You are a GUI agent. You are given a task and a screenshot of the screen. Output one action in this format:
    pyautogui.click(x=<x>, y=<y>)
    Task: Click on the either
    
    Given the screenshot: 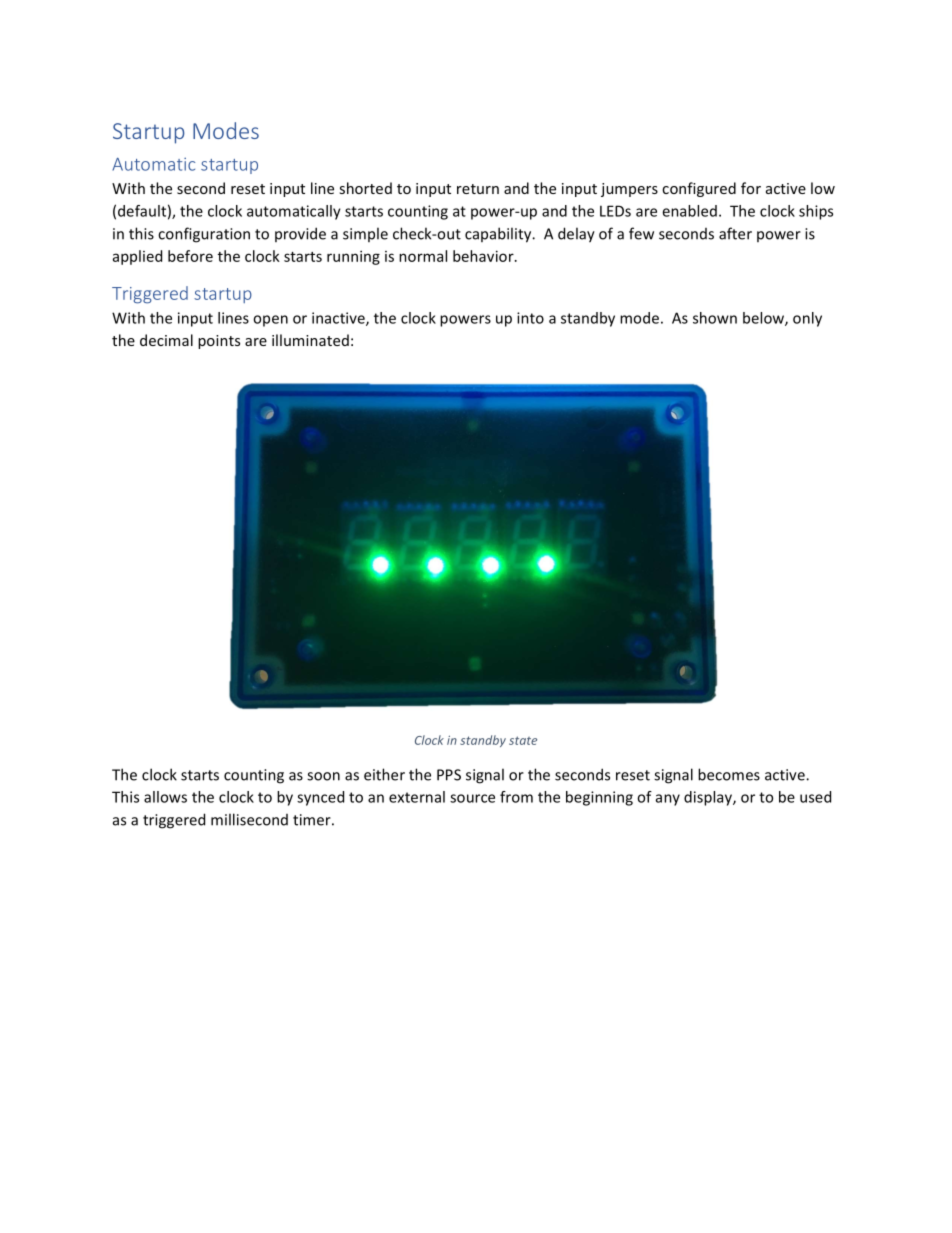 What is the action you would take?
    pyautogui.click(x=384, y=774)
